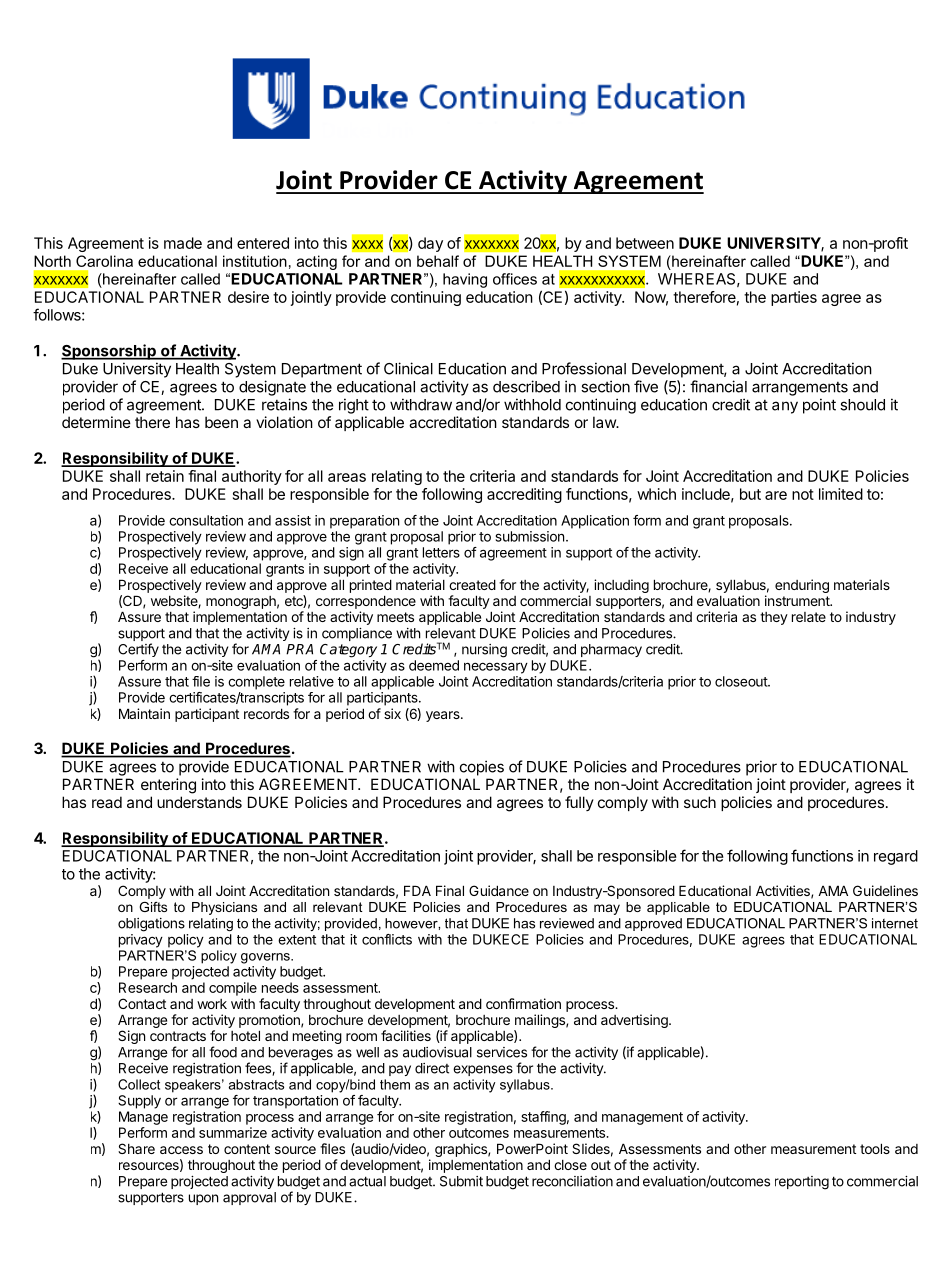  I want to click on enduring, so click(802, 586).
